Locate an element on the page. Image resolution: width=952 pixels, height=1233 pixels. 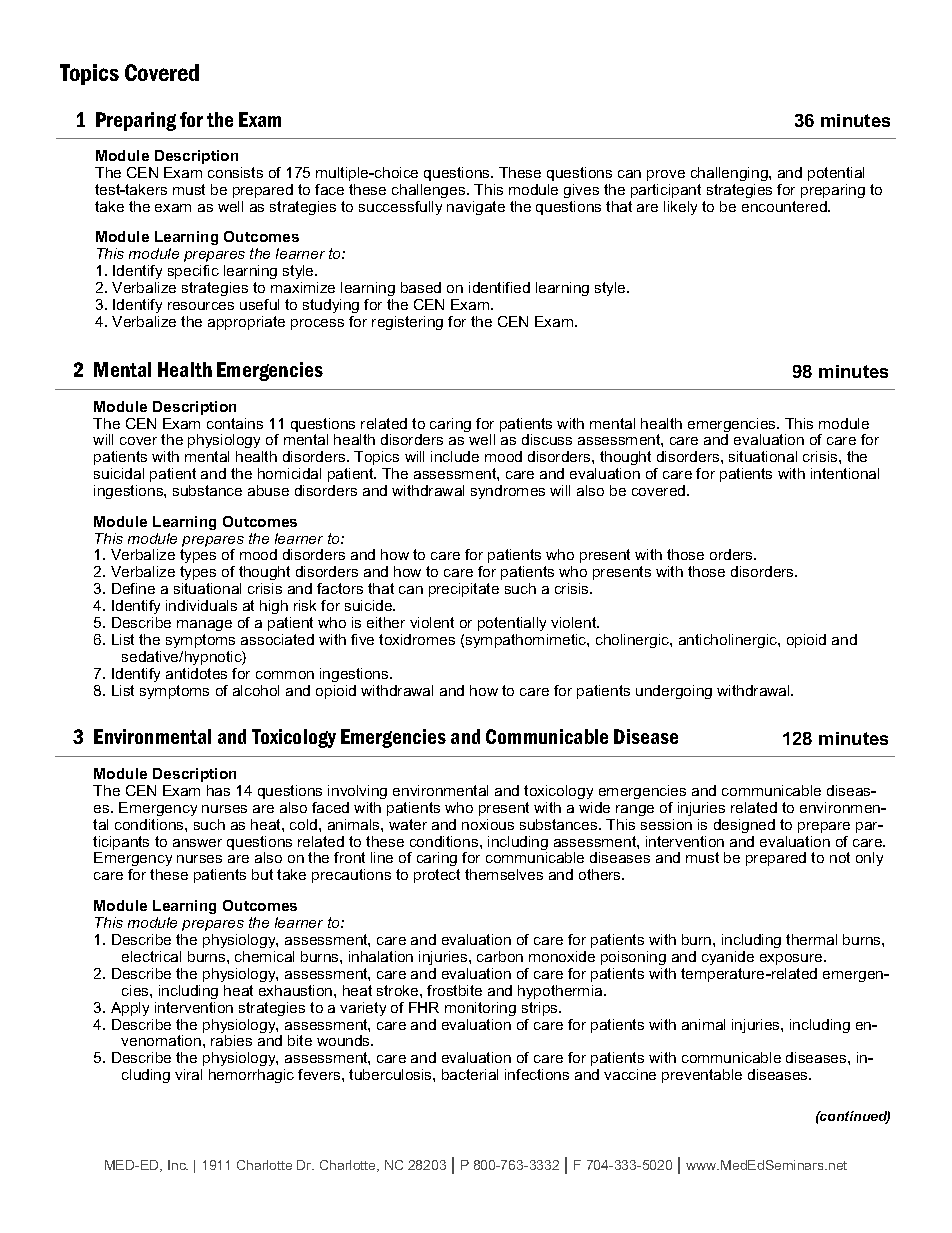
consists is located at coordinates (235, 172).
